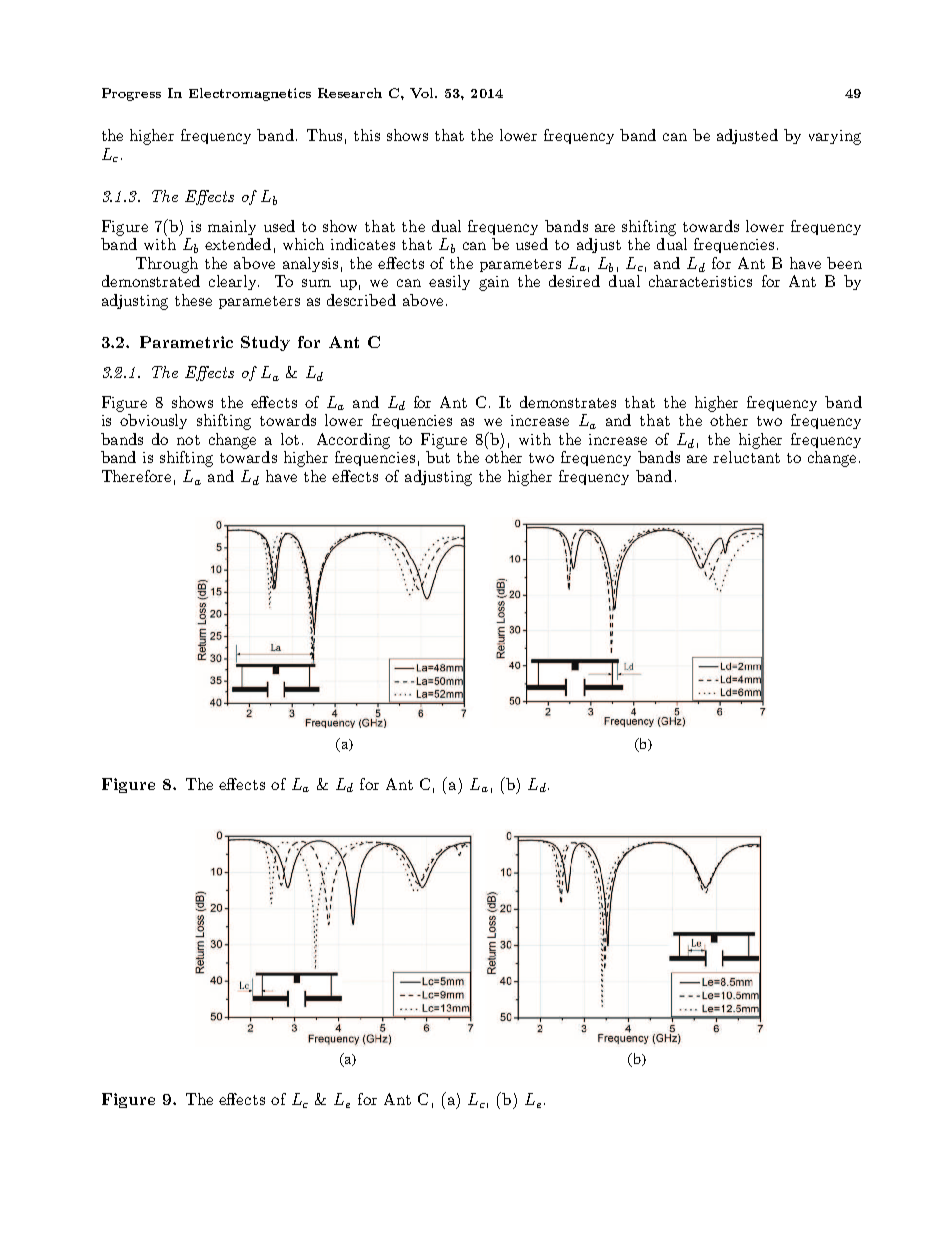 The image size is (952, 1233). What do you see at coordinates (835, 137) in the document?
I see `varying` at bounding box center [835, 137].
